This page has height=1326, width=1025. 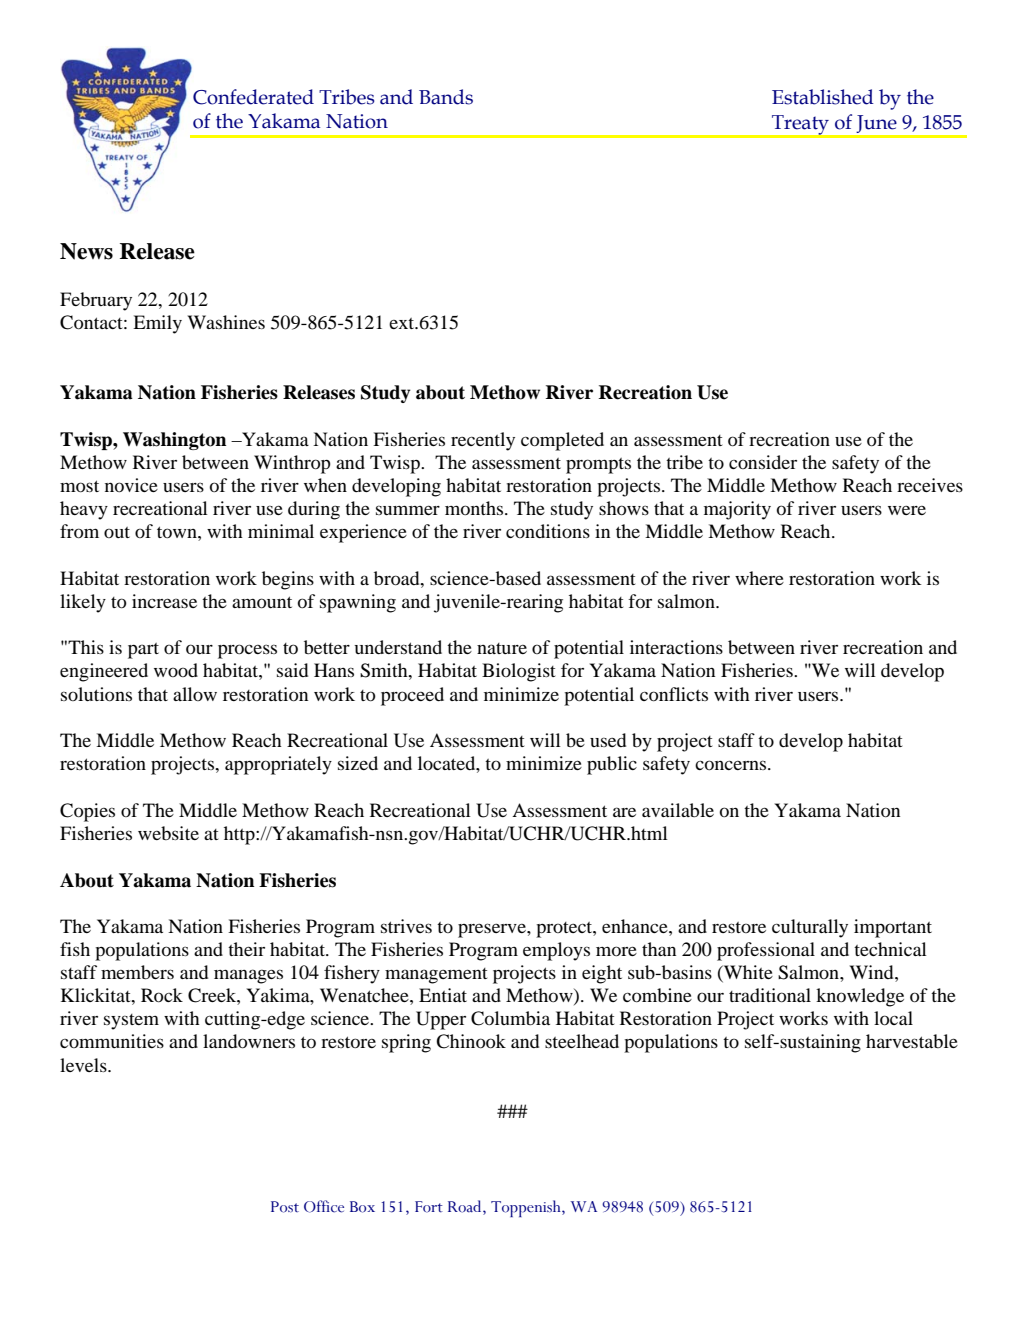 I want to click on nature, so click(x=502, y=648).
